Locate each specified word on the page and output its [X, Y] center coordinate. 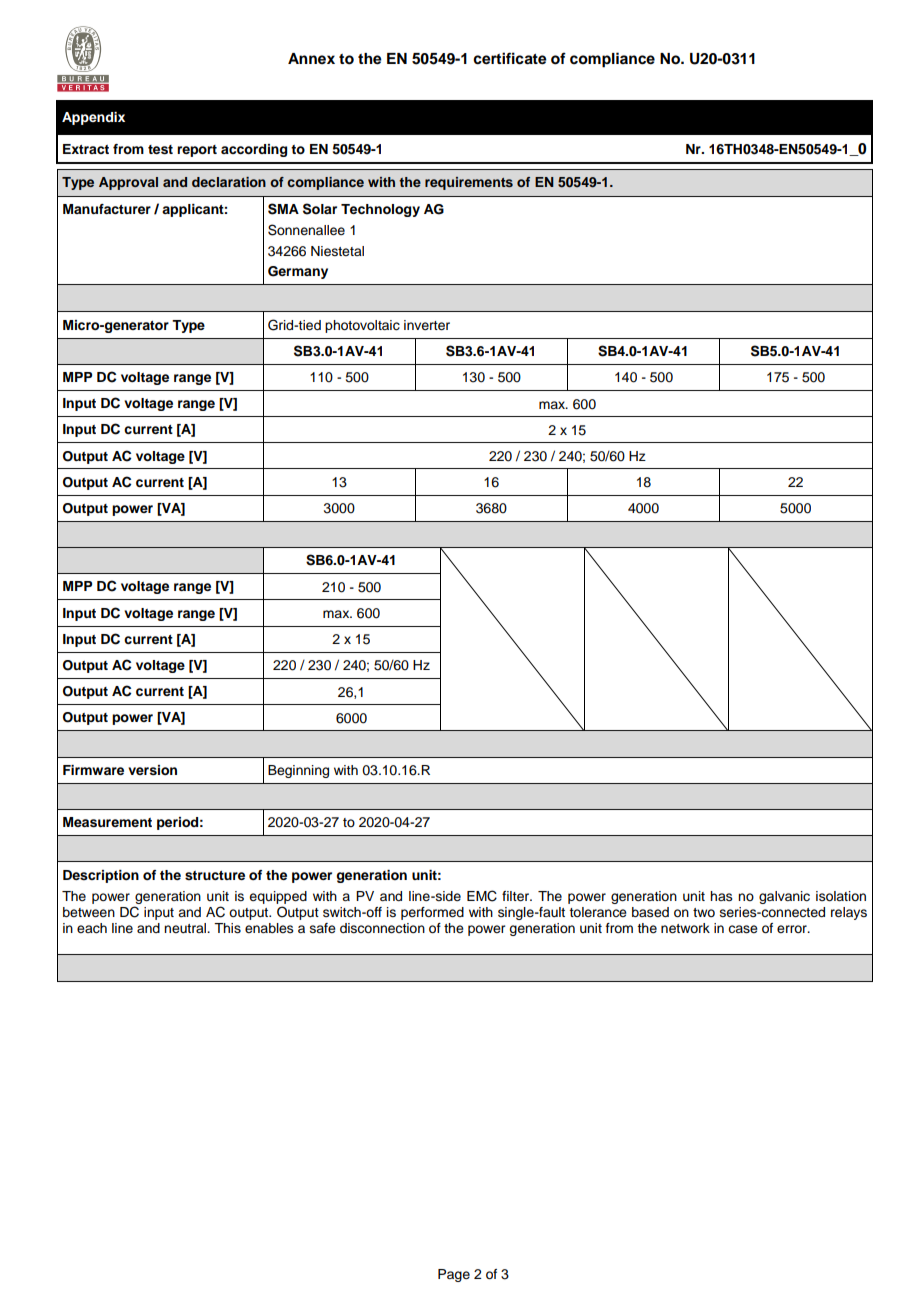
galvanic [784, 897]
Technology [380, 210]
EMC [482, 896]
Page [454, 1275]
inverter [427, 325]
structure [215, 875]
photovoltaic [362, 326]
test [160, 150]
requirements [469, 183]
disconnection [382, 928]
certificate [510, 58]
